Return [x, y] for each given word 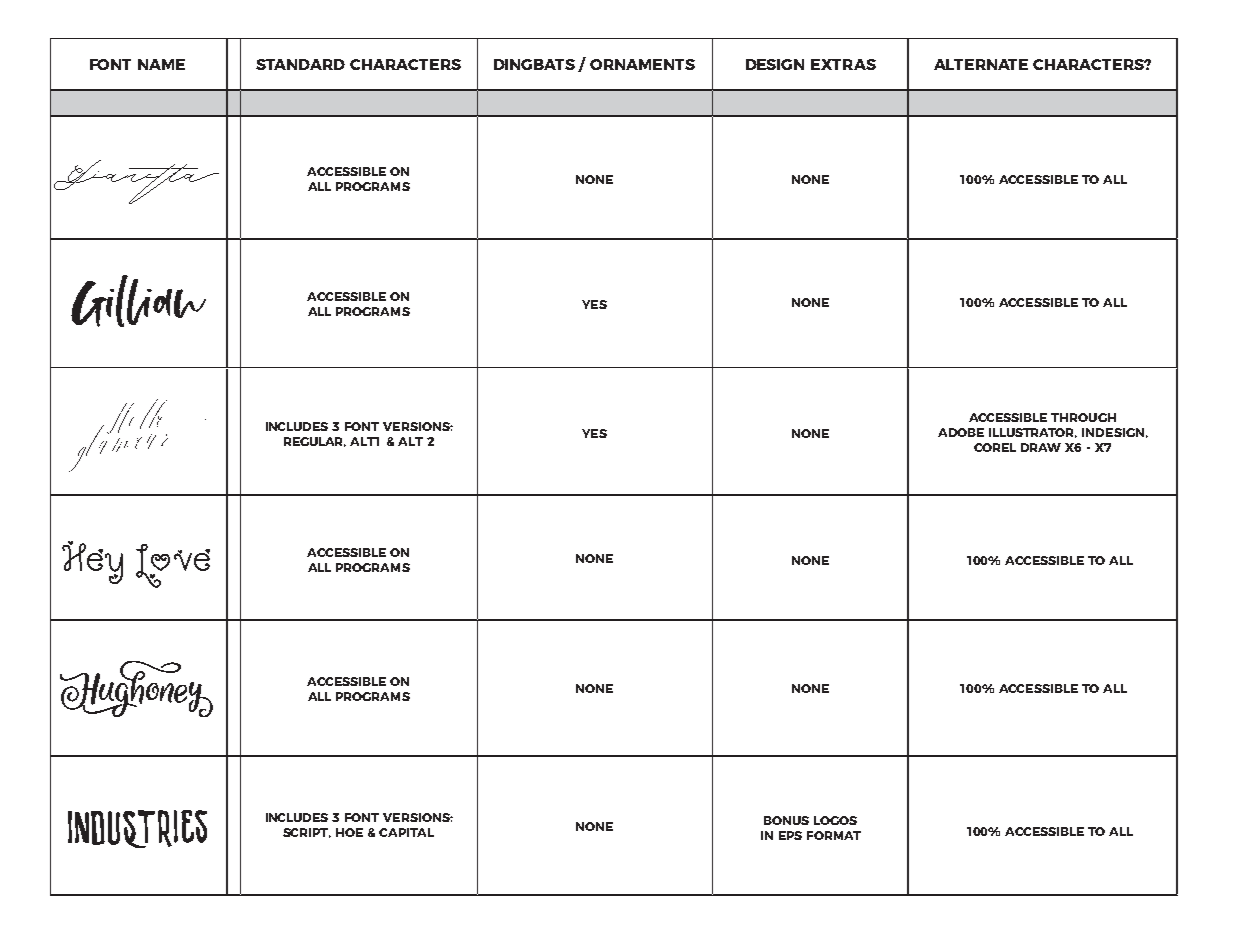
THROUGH [1083, 417]
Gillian [138, 301]
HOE [349, 832]
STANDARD [300, 64]
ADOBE [961, 432]
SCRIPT [307, 833]
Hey [92, 562]
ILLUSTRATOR [1033, 433]
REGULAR [315, 442]
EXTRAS [843, 64]
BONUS [786, 820]
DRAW [1041, 447]
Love [173, 566]
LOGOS [835, 820]
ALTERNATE [981, 64]
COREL [995, 447]
